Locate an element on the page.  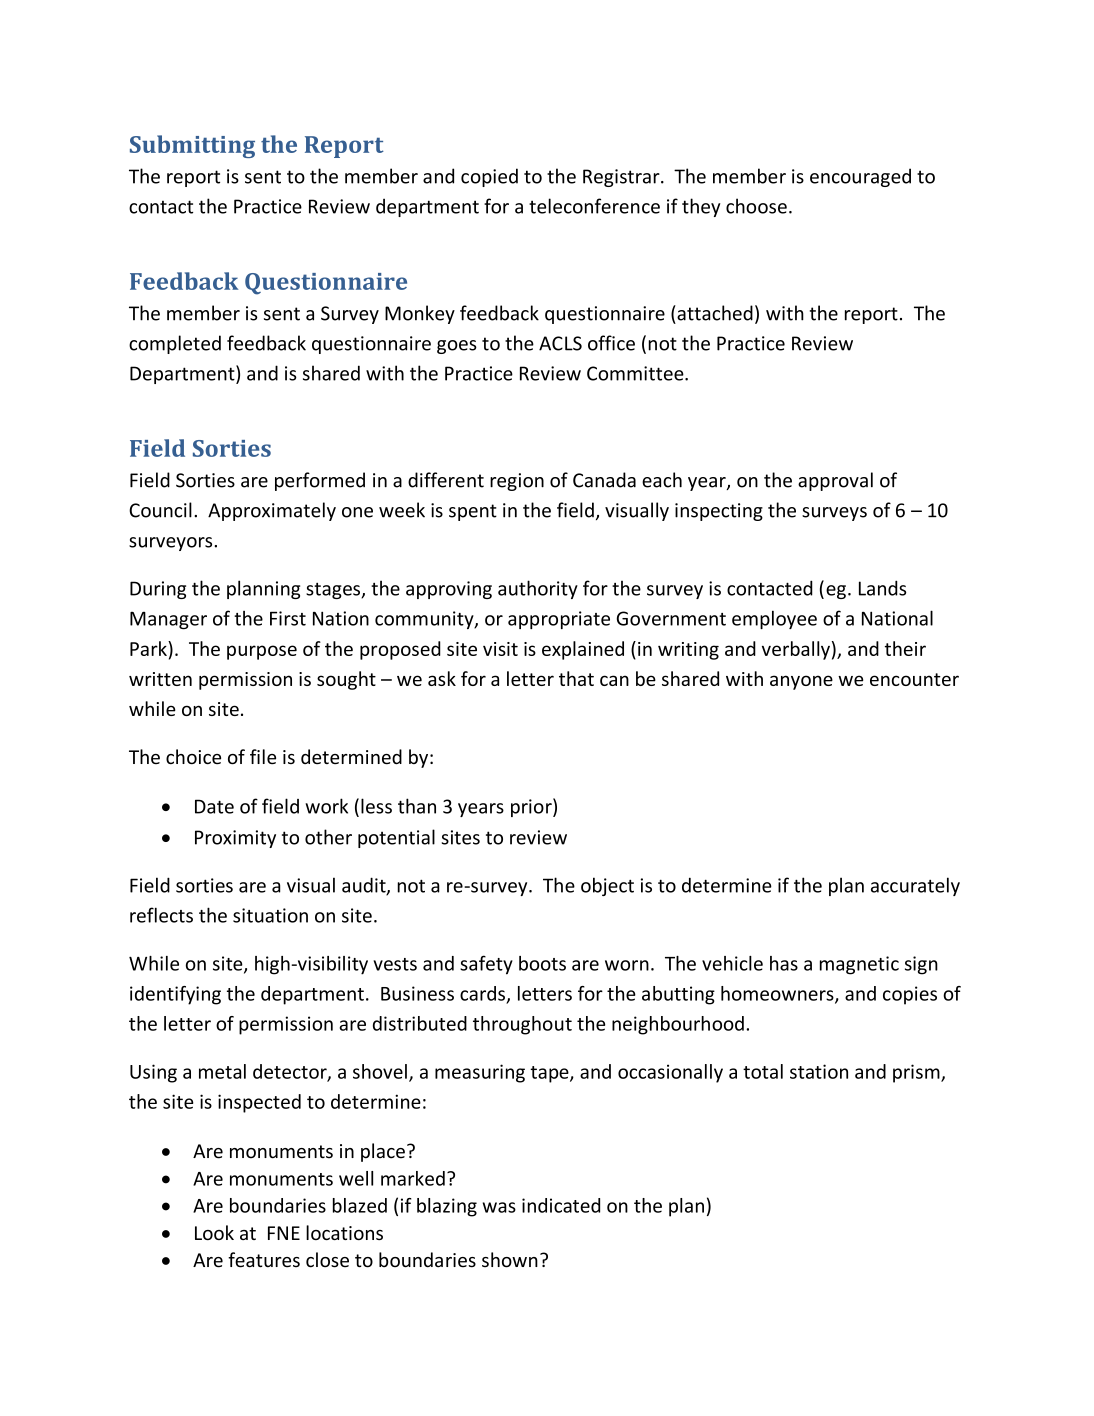
Approximately is located at coordinates (272, 511).
